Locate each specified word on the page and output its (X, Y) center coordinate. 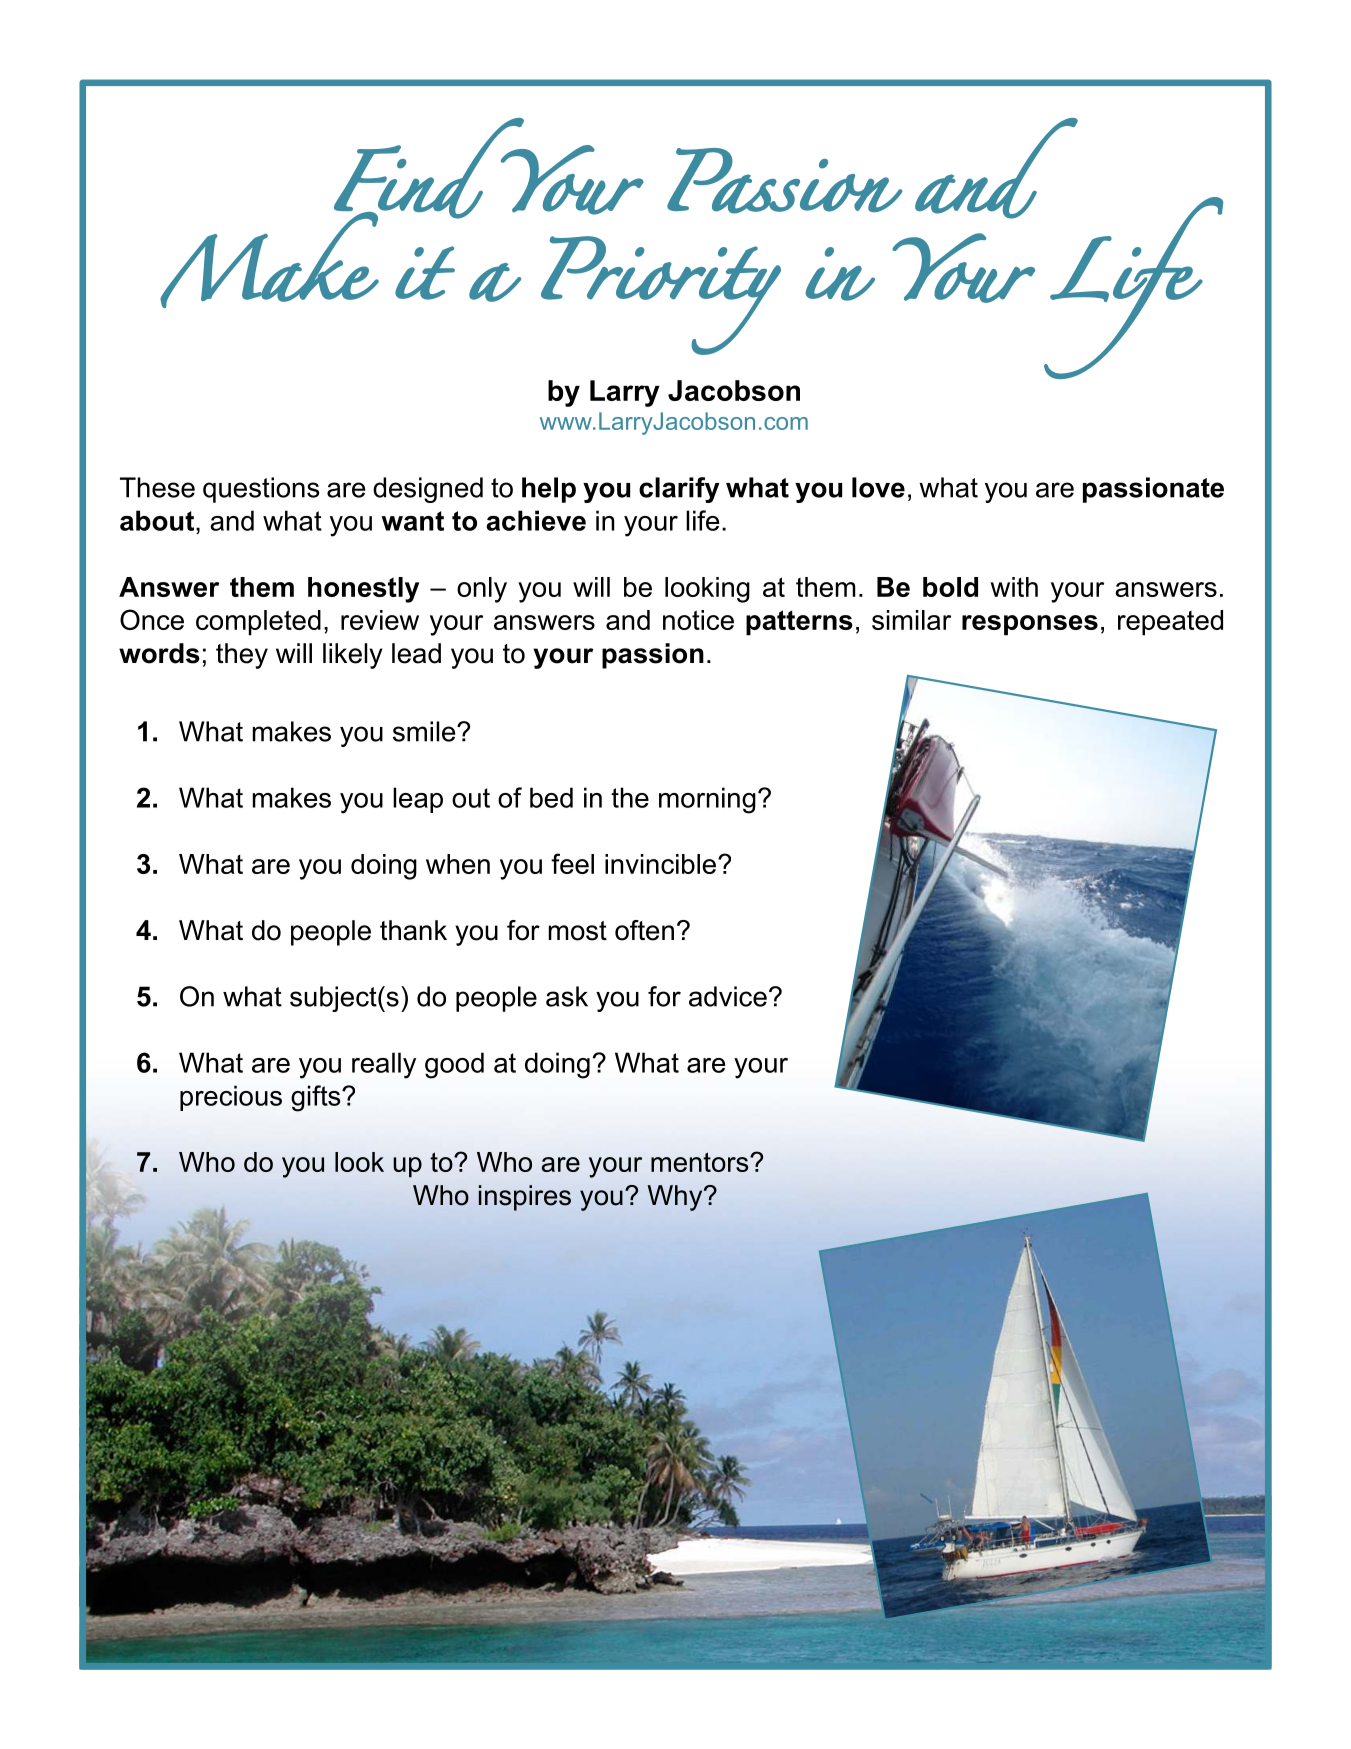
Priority (661, 295)
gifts (317, 1098)
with (1014, 587)
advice (728, 996)
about (157, 520)
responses (1030, 625)
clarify (679, 490)
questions (261, 490)
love (878, 487)
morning (707, 800)
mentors (701, 1162)
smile (425, 731)
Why (676, 1198)
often (644, 930)
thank (413, 930)
